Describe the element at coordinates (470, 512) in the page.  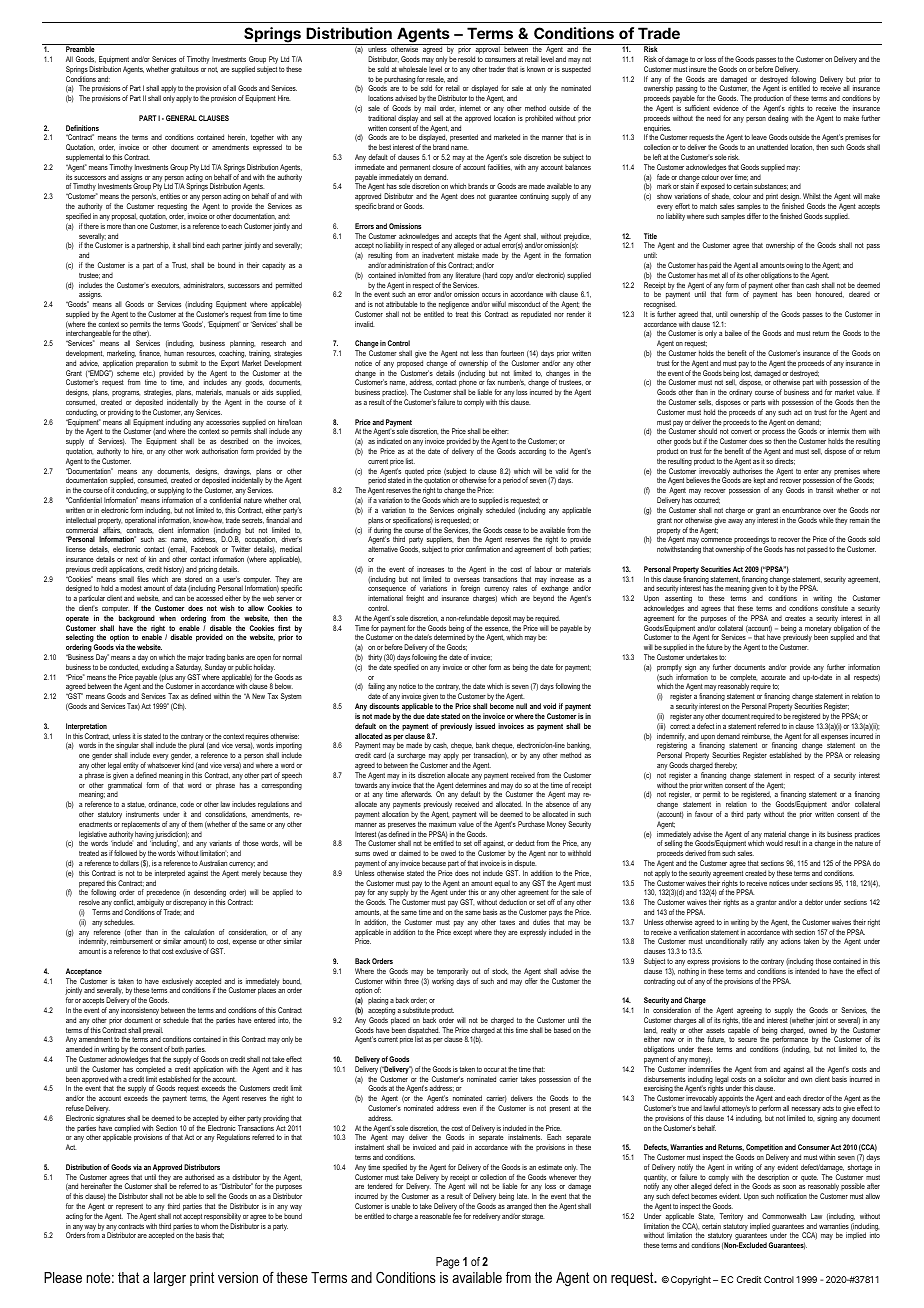
I see `originally` at that location.
